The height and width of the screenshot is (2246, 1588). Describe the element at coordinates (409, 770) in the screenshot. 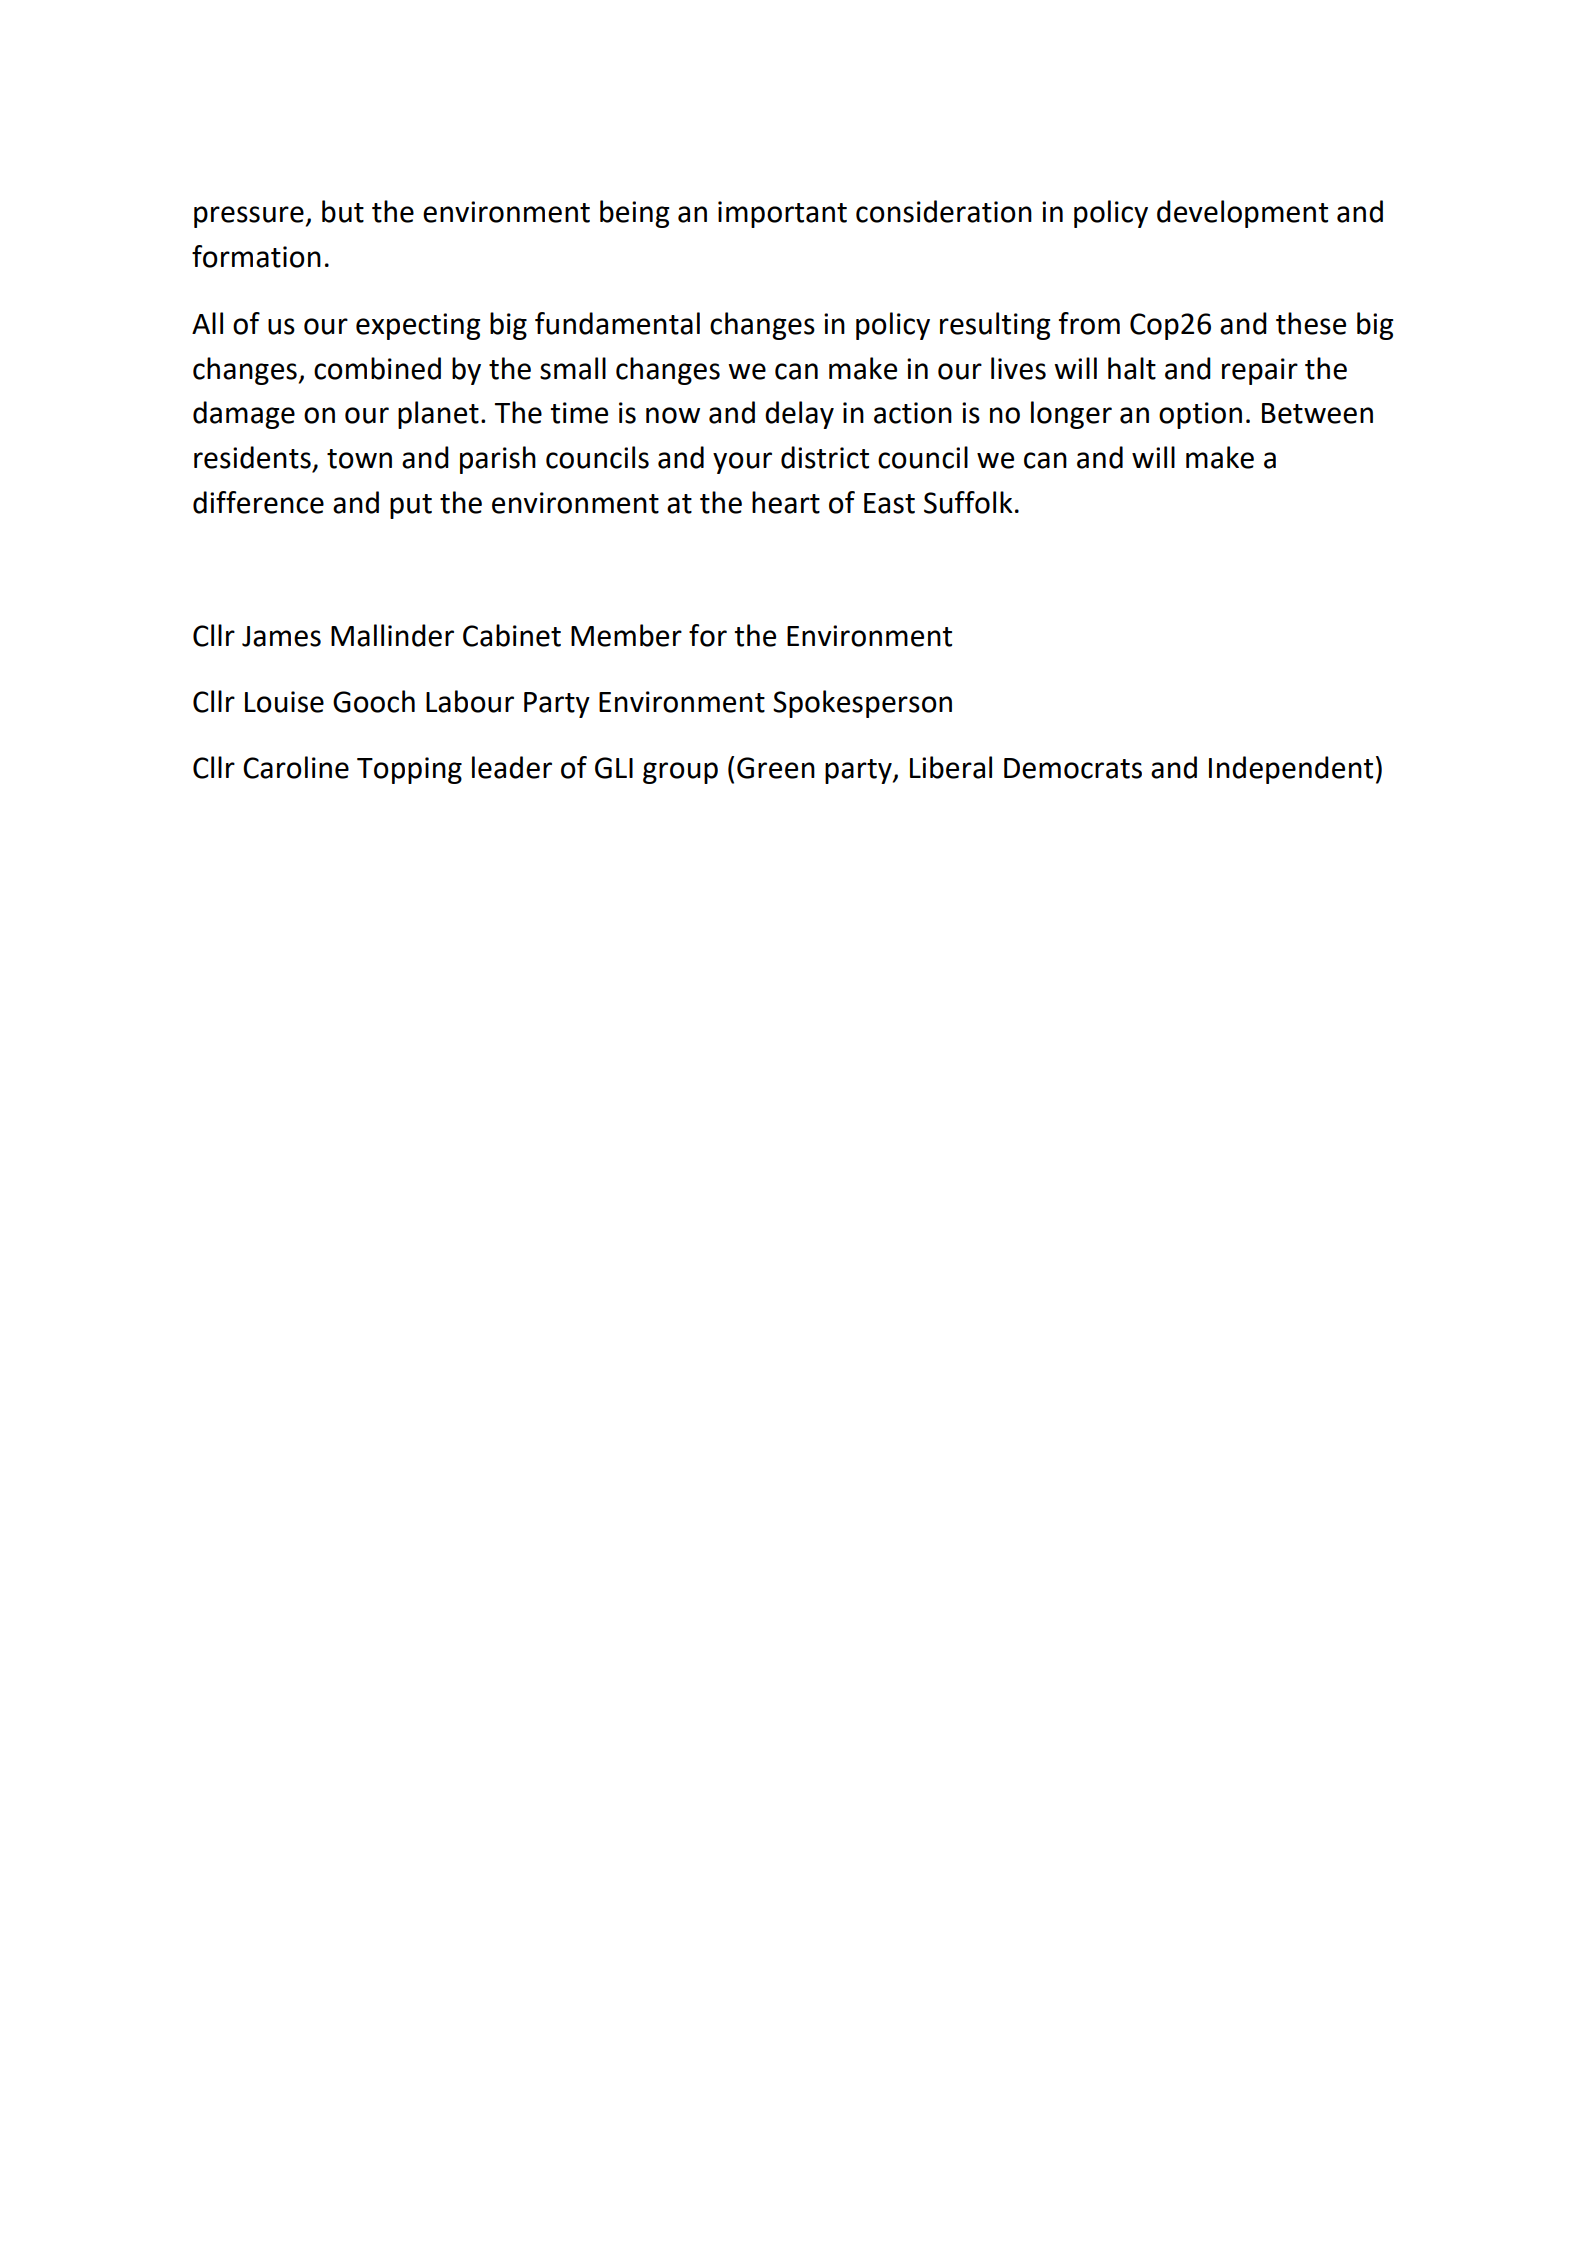

I see `Topping` at that location.
